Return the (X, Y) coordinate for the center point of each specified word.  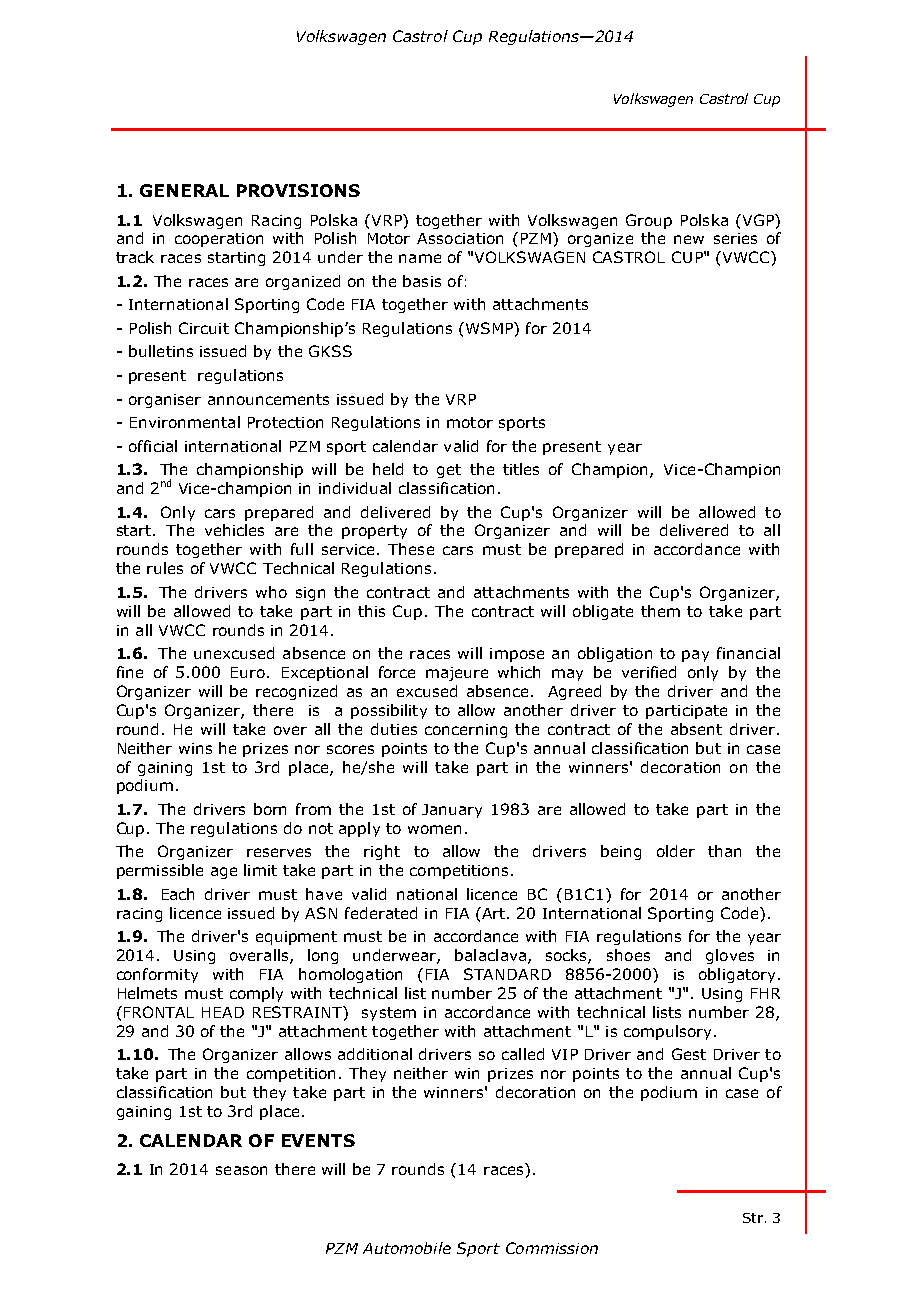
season (241, 1170)
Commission (552, 1248)
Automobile (407, 1248)
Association (460, 238)
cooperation (219, 240)
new (689, 239)
